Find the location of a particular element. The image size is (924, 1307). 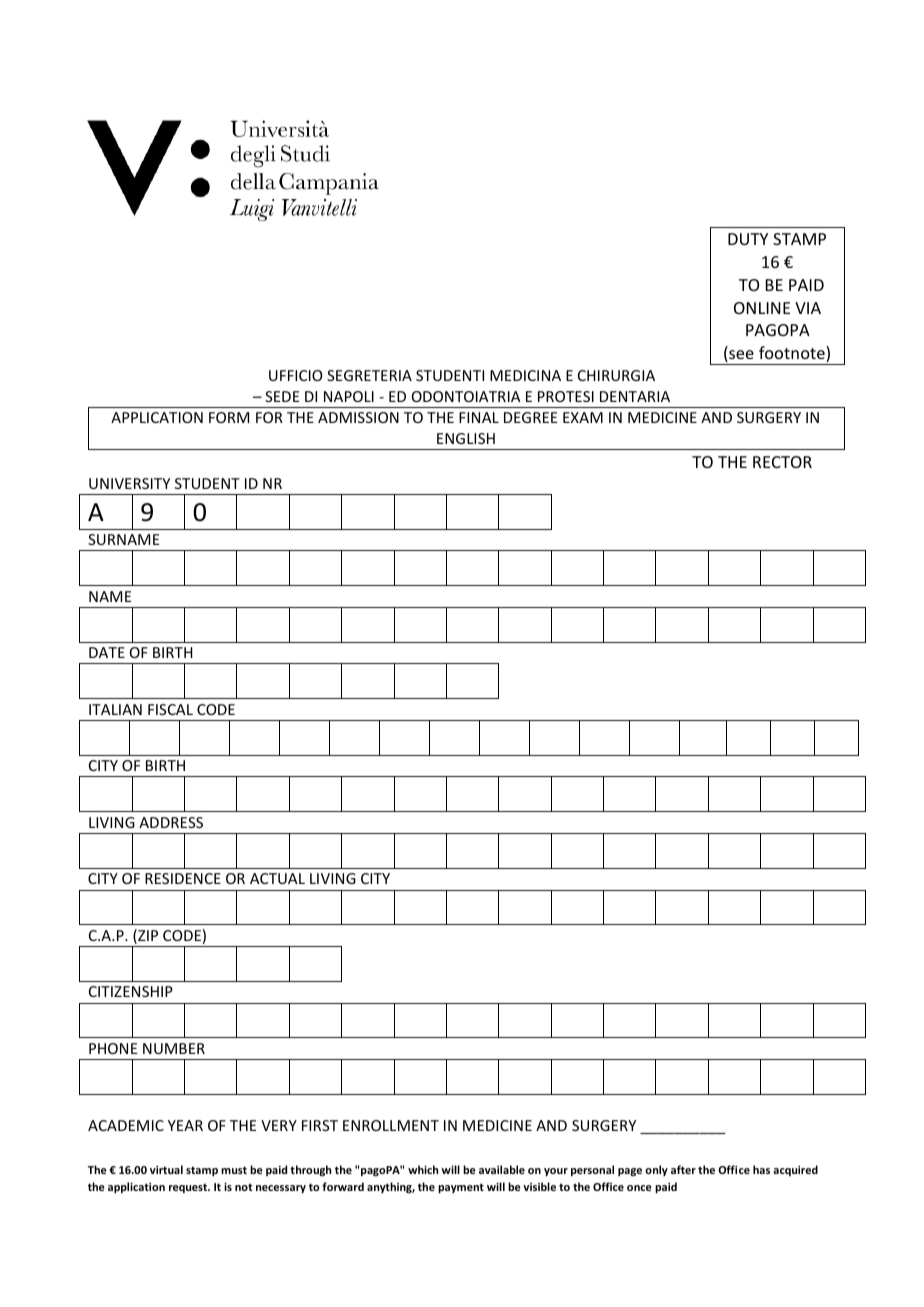

DUTY is located at coordinates (748, 239).
